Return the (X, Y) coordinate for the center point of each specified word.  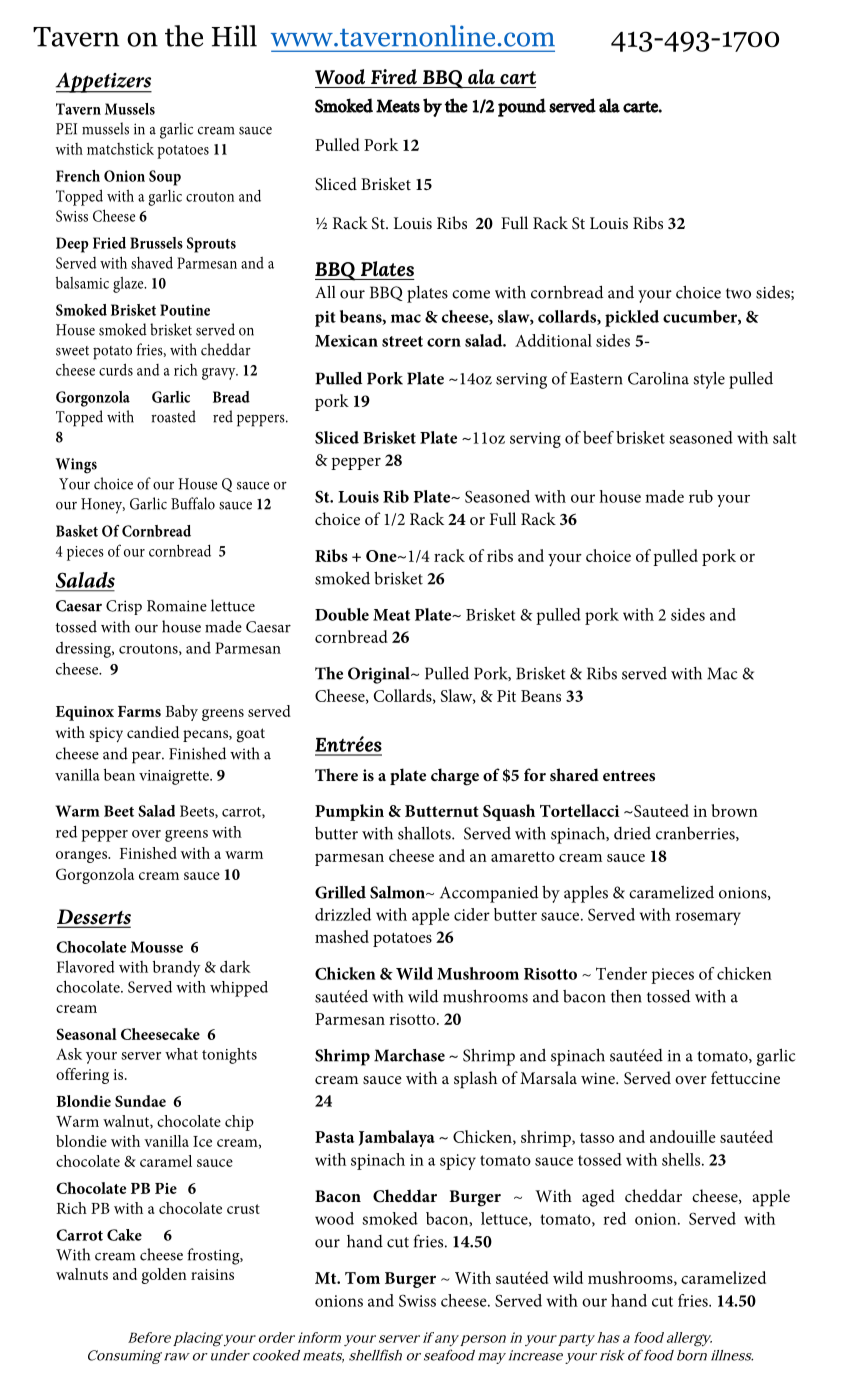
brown (735, 810)
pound (522, 107)
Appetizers (104, 82)
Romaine (177, 606)
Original (380, 675)
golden (164, 1276)
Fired (394, 77)
